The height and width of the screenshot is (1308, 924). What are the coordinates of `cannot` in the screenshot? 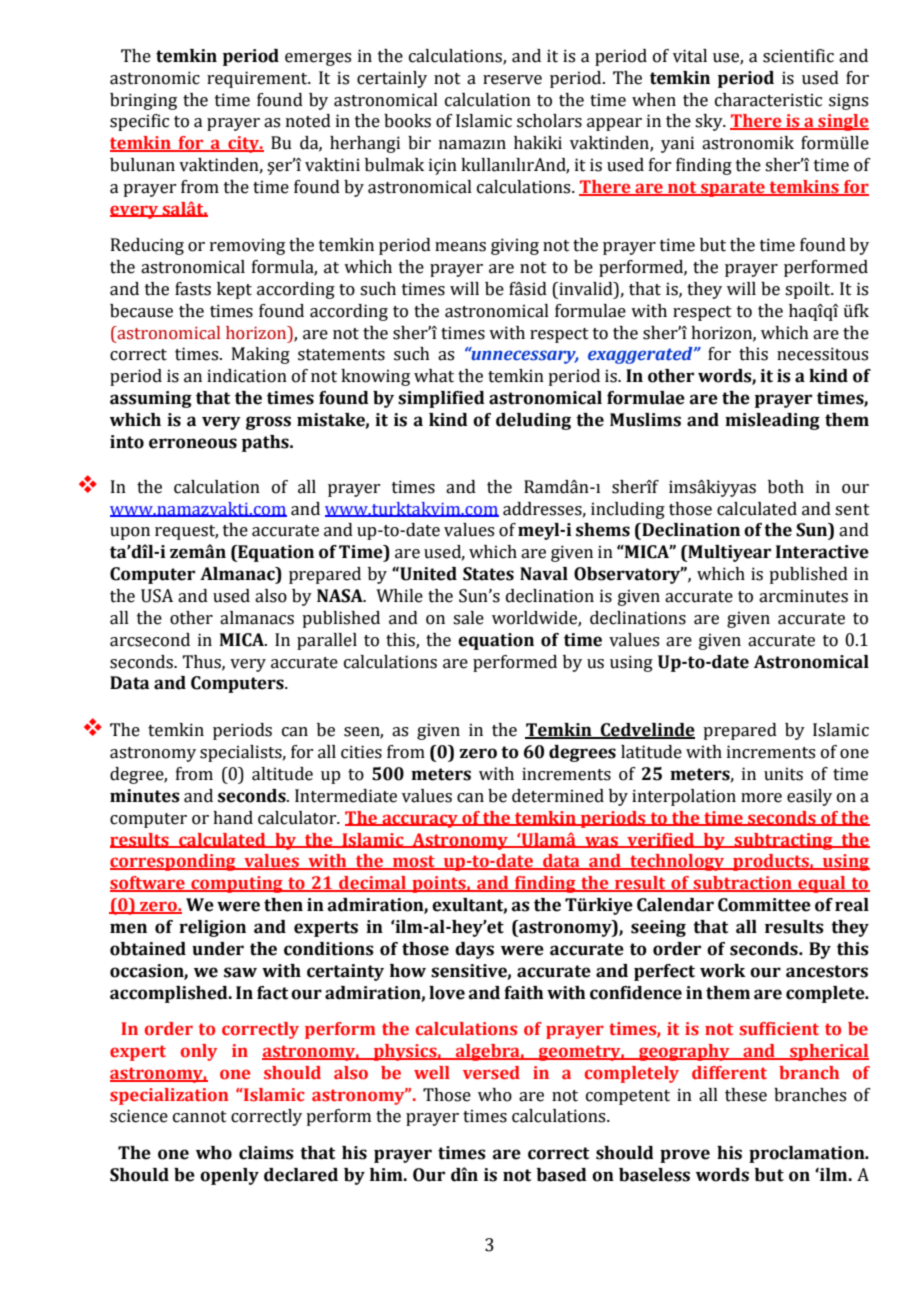 It's located at (200, 1117).
